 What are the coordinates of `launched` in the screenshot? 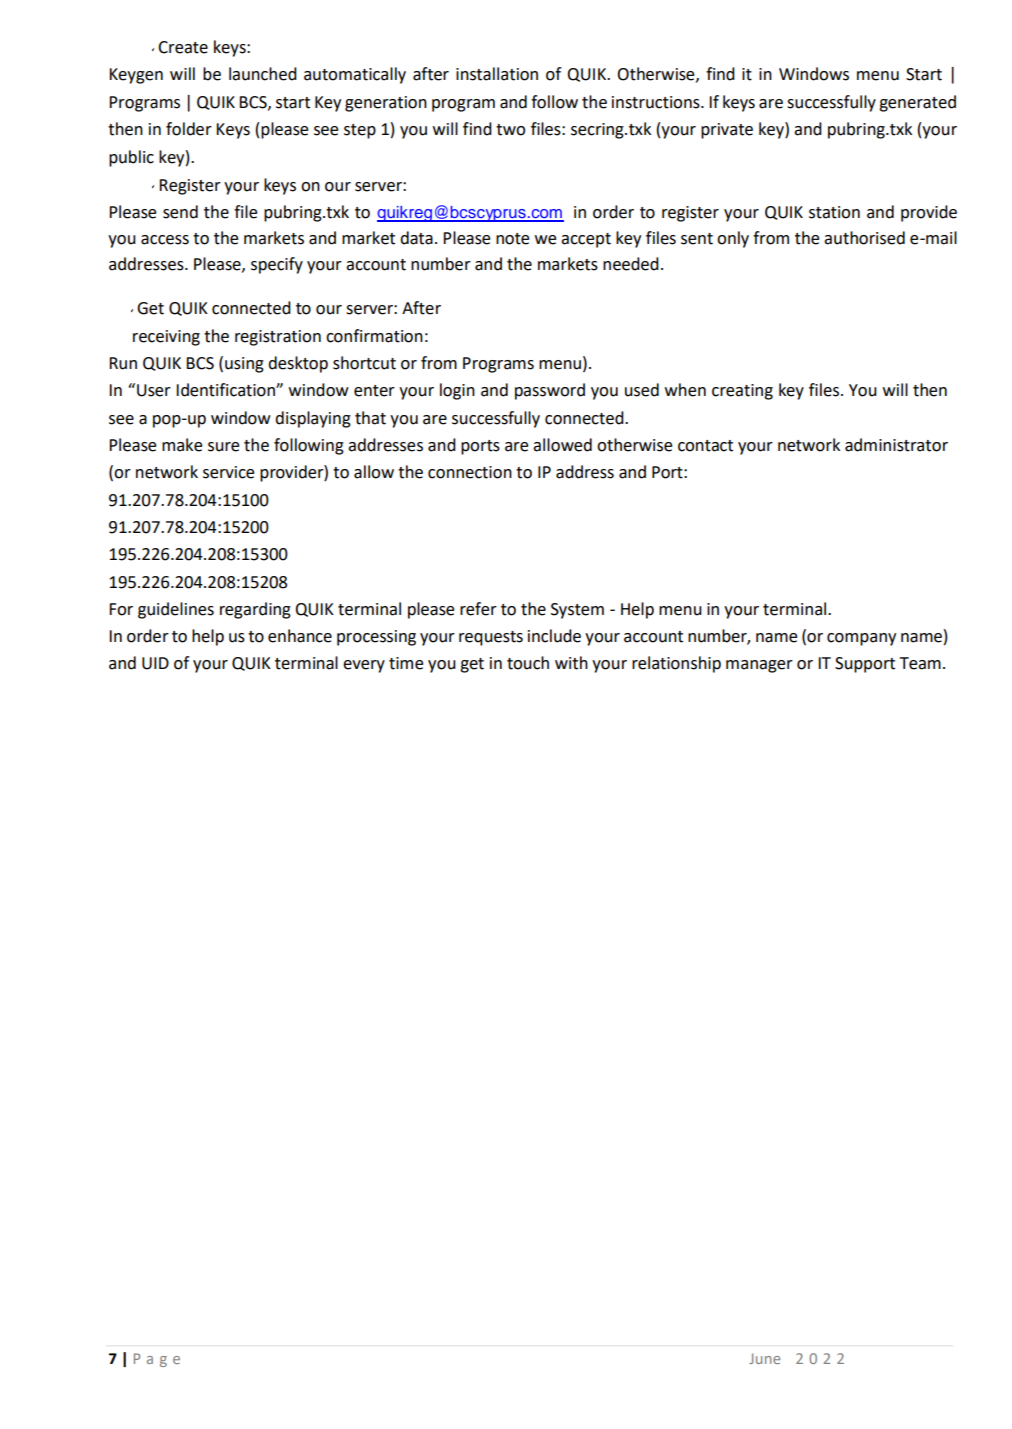 It's located at (263, 74).
